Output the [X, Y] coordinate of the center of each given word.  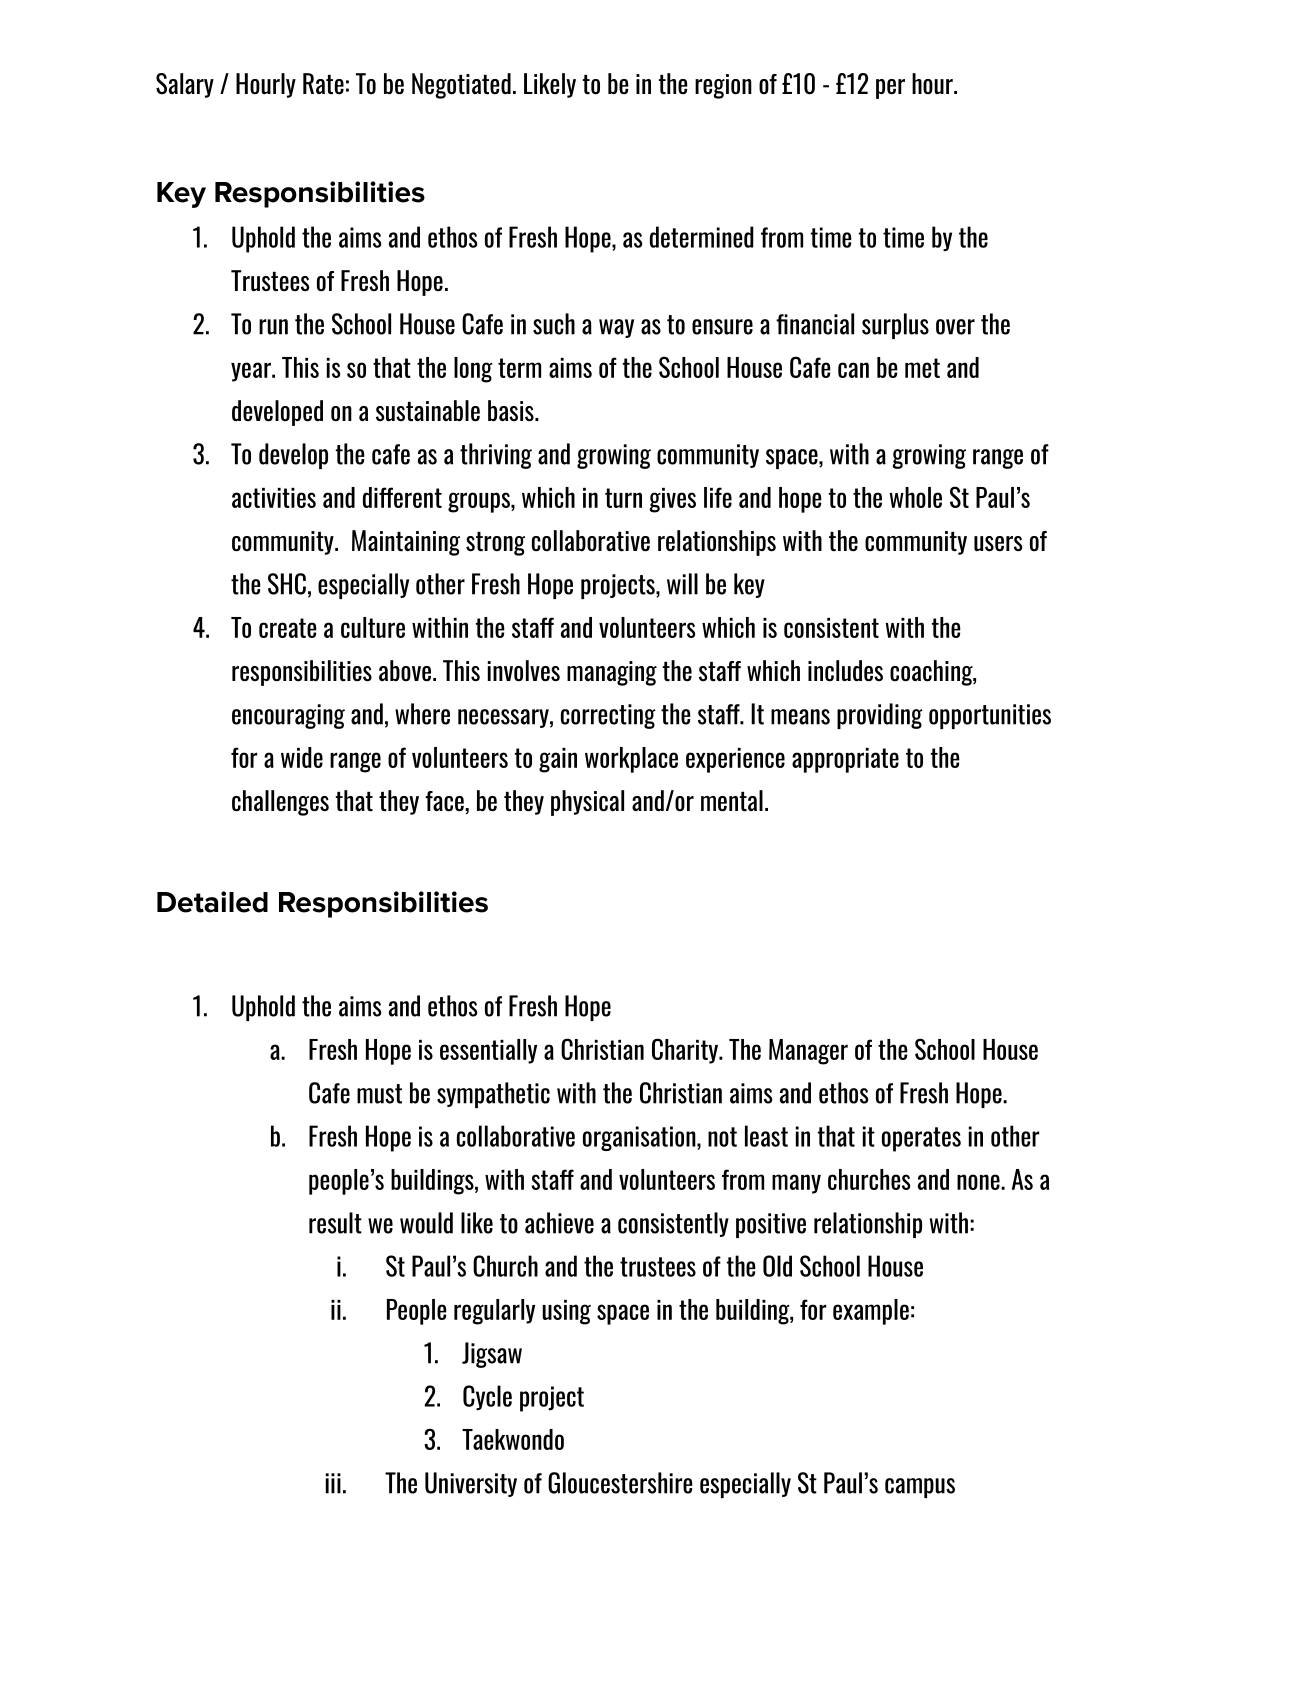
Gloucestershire [620, 1483]
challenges [280, 803]
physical [587, 803]
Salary [185, 85]
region [723, 86]
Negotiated [461, 86]
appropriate [845, 760]
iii [333, 1483]
